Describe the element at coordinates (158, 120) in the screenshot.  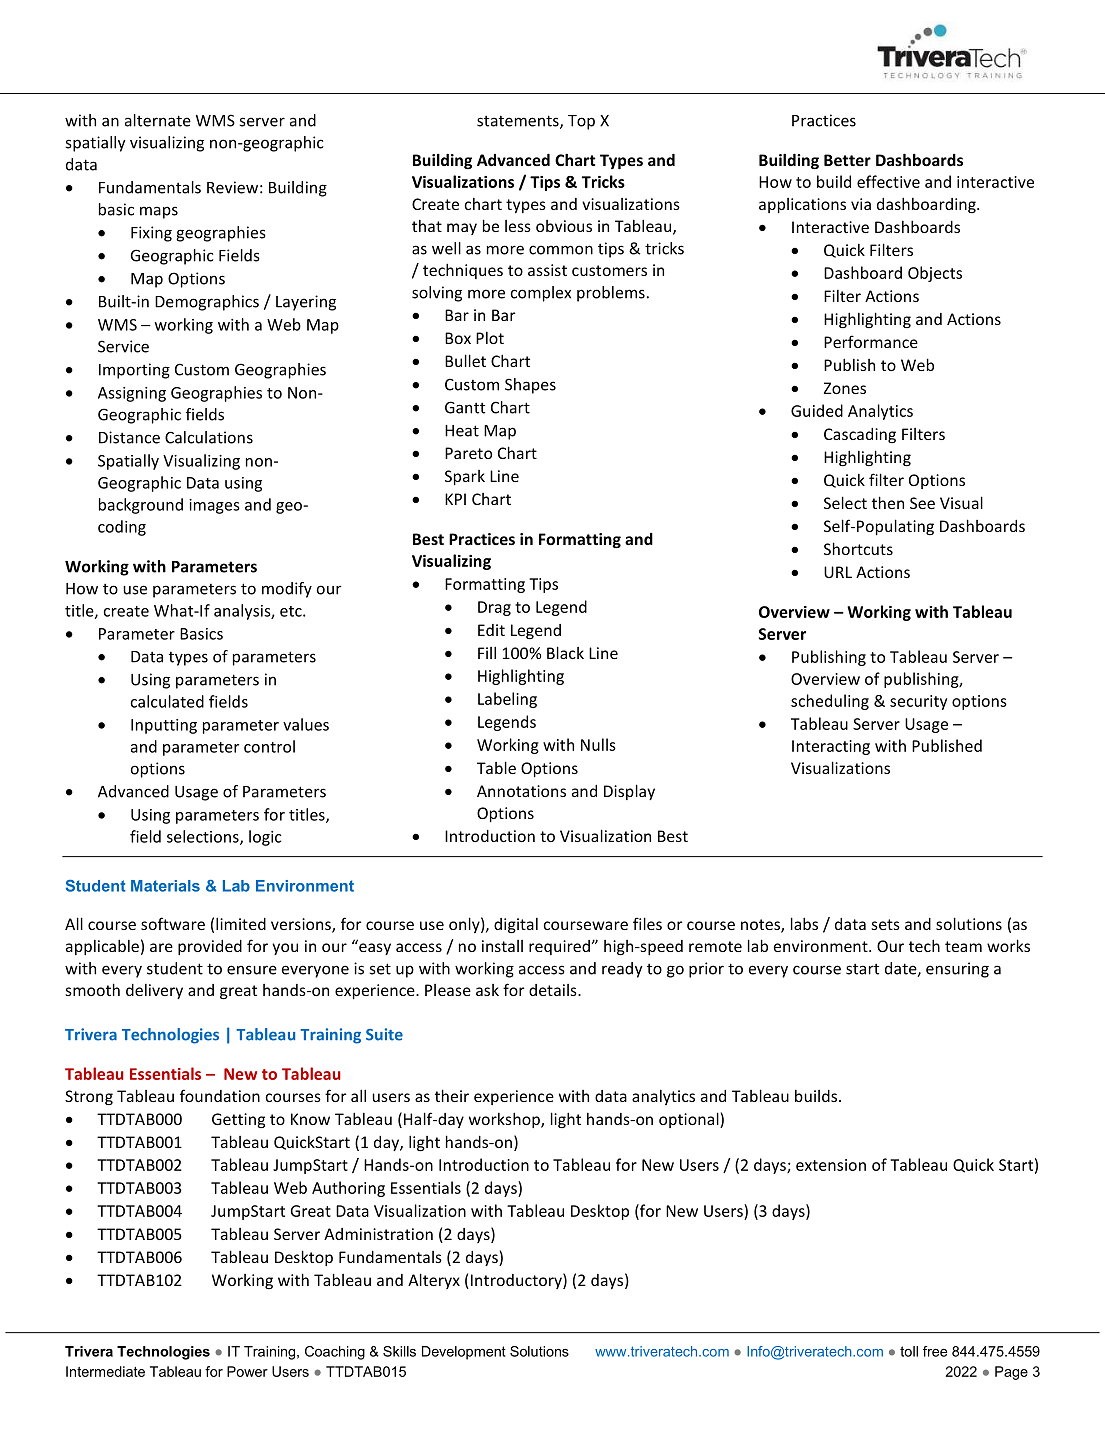
I see `alternate` at that location.
